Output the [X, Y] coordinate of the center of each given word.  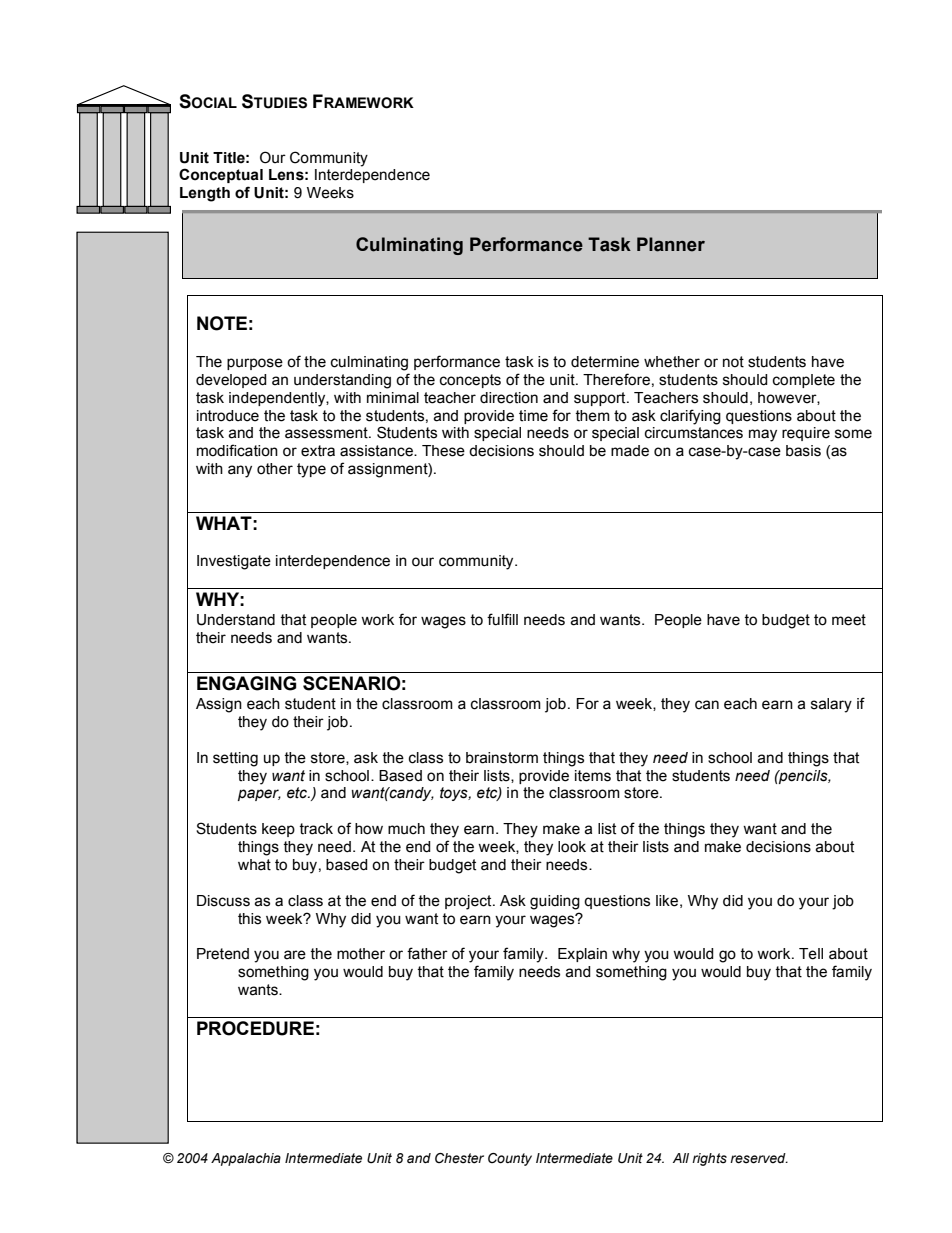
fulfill [502, 619]
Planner [671, 244]
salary [831, 705]
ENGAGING [246, 683]
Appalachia [246, 1159]
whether [672, 362]
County [510, 1159]
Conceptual [221, 175]
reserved [759, 1158]
